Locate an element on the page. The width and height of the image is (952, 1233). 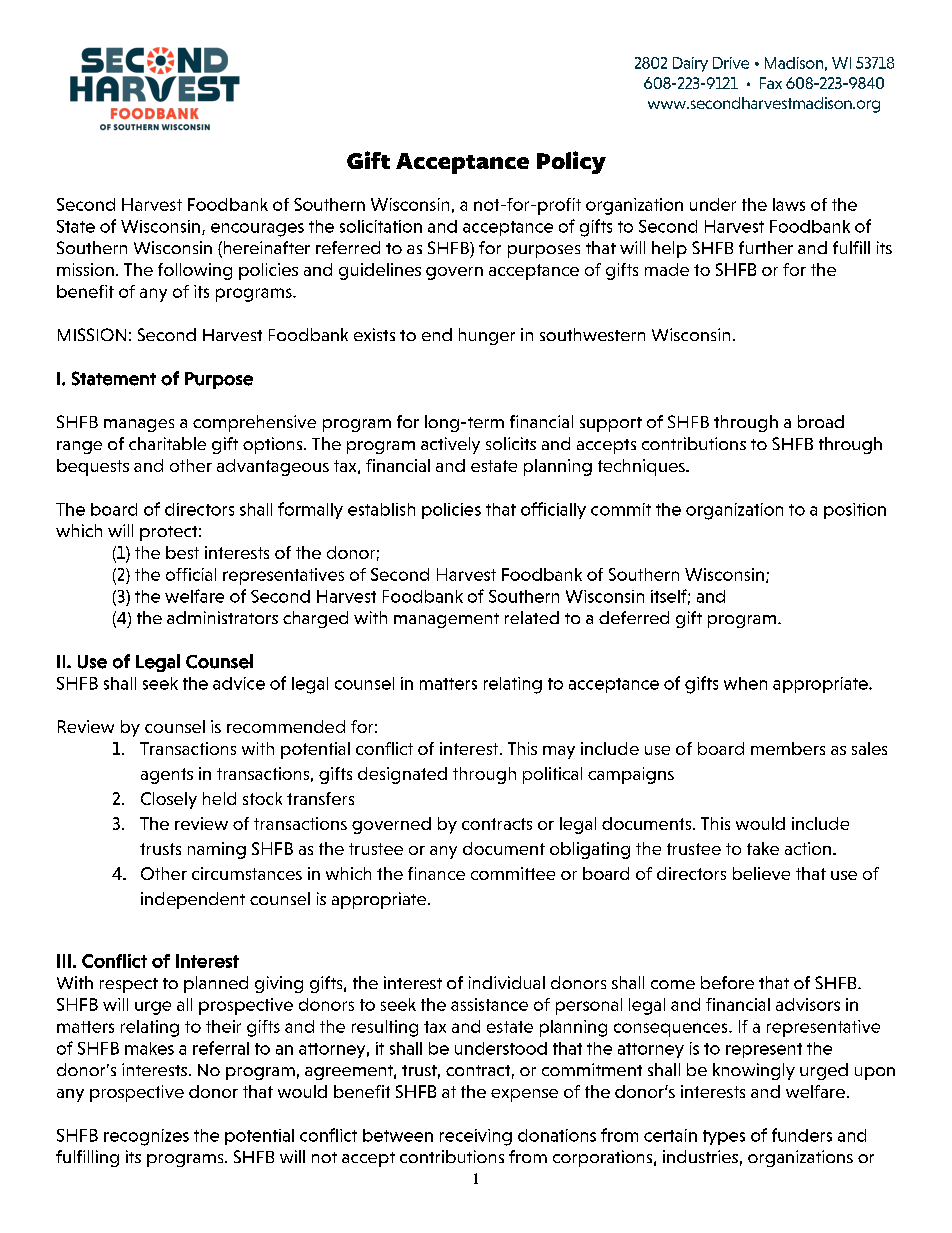
agents is located at coordinates (167, 776).
